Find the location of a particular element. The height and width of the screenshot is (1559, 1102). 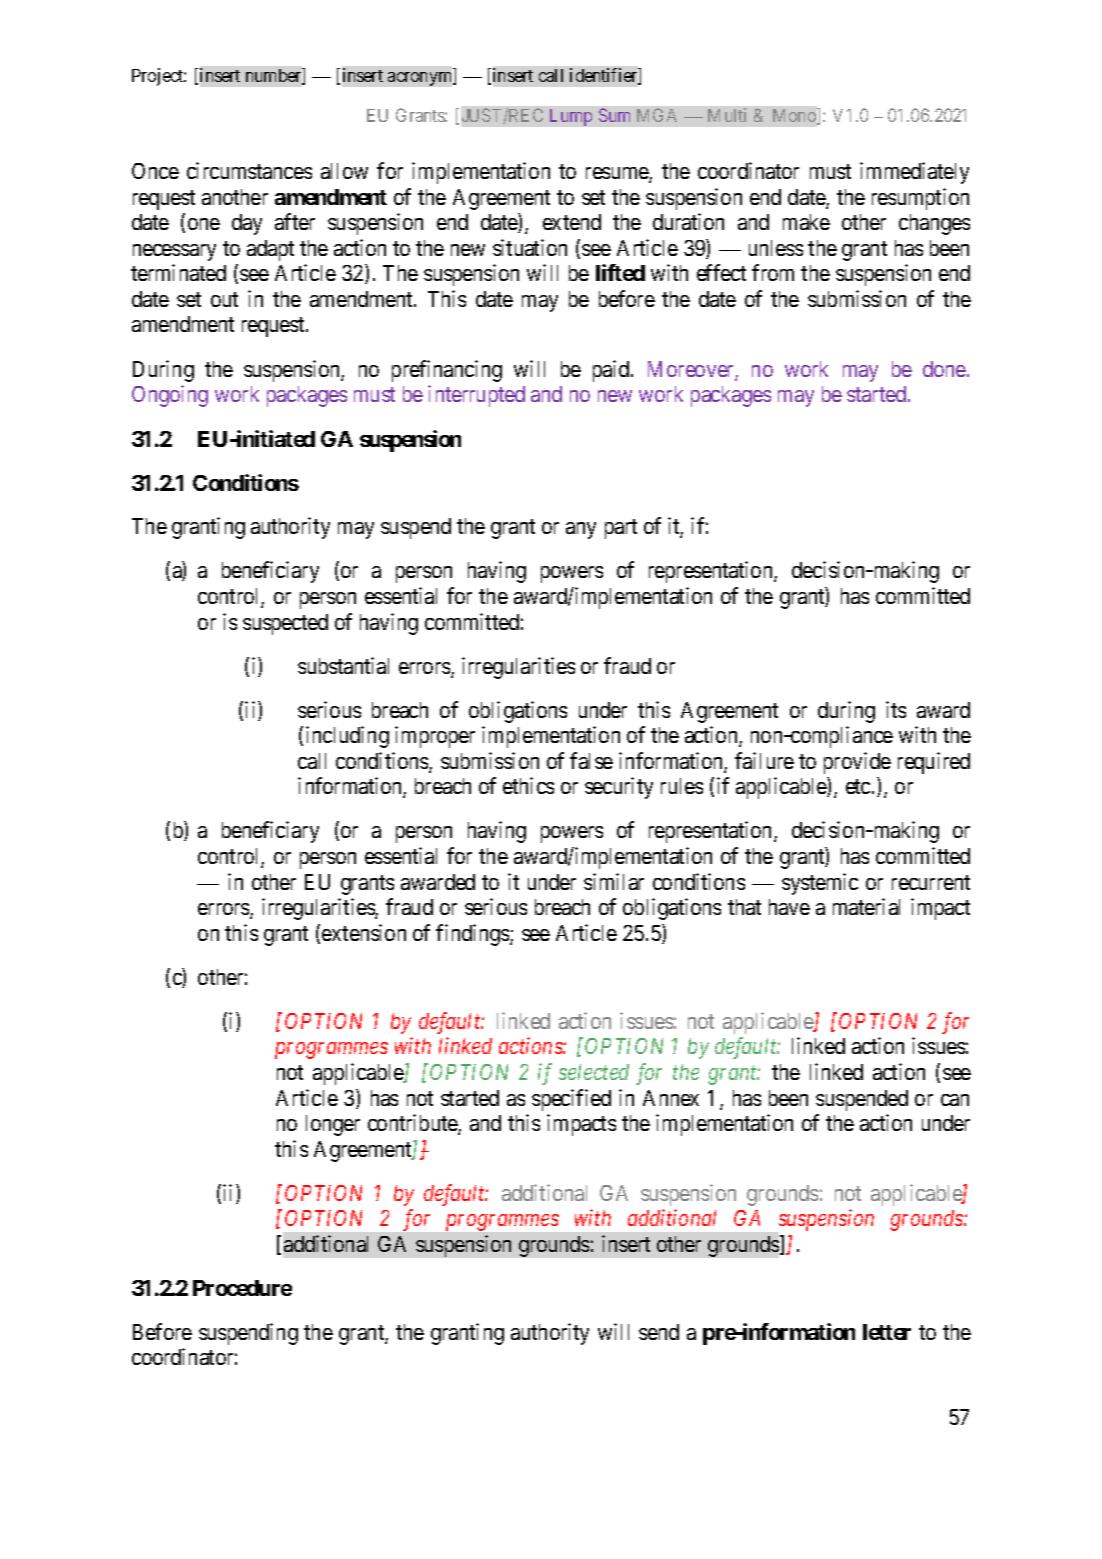

circumstances is located at coordinates (249, 170).
